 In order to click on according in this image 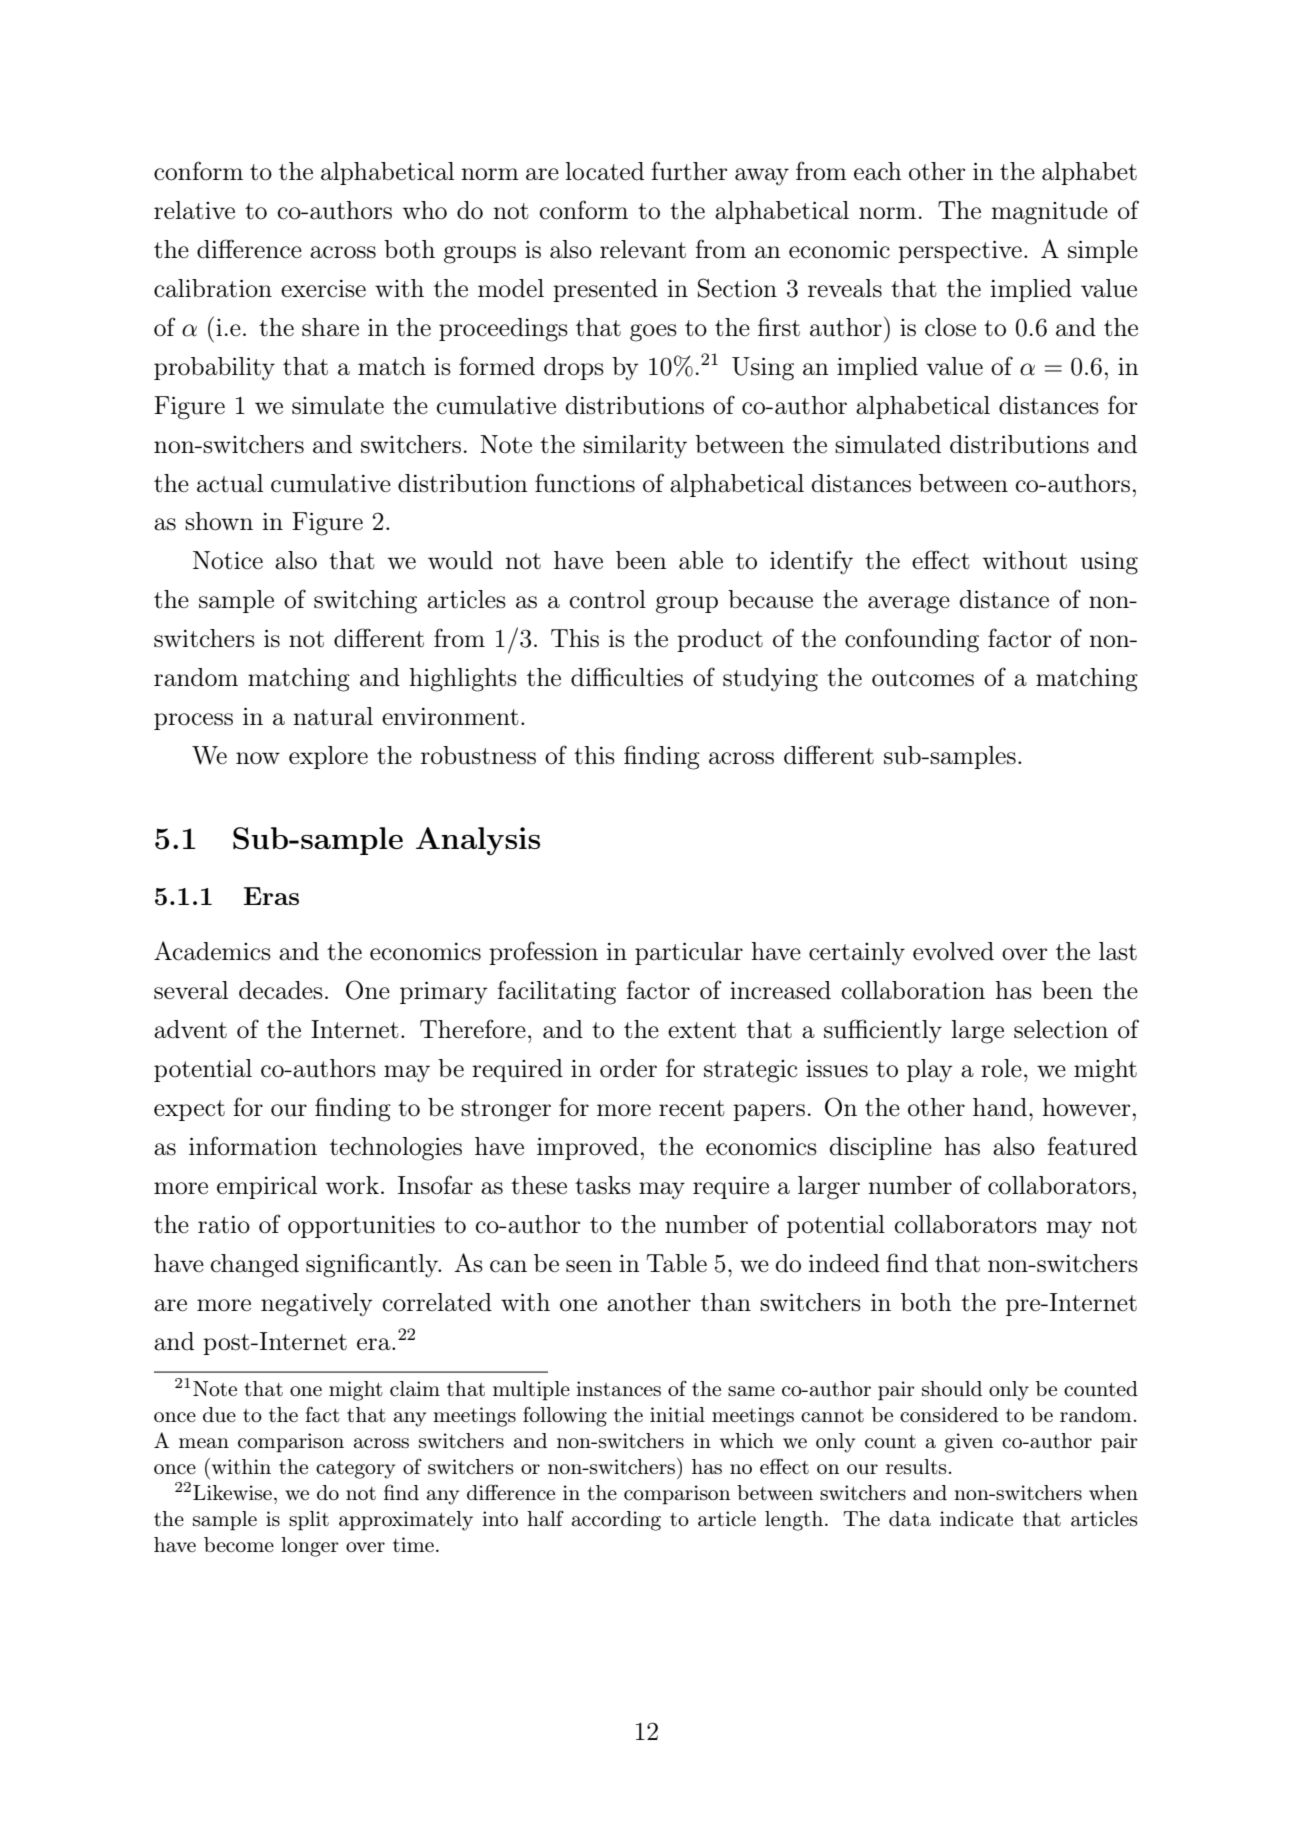, I will do `click(616, 1521)`.
